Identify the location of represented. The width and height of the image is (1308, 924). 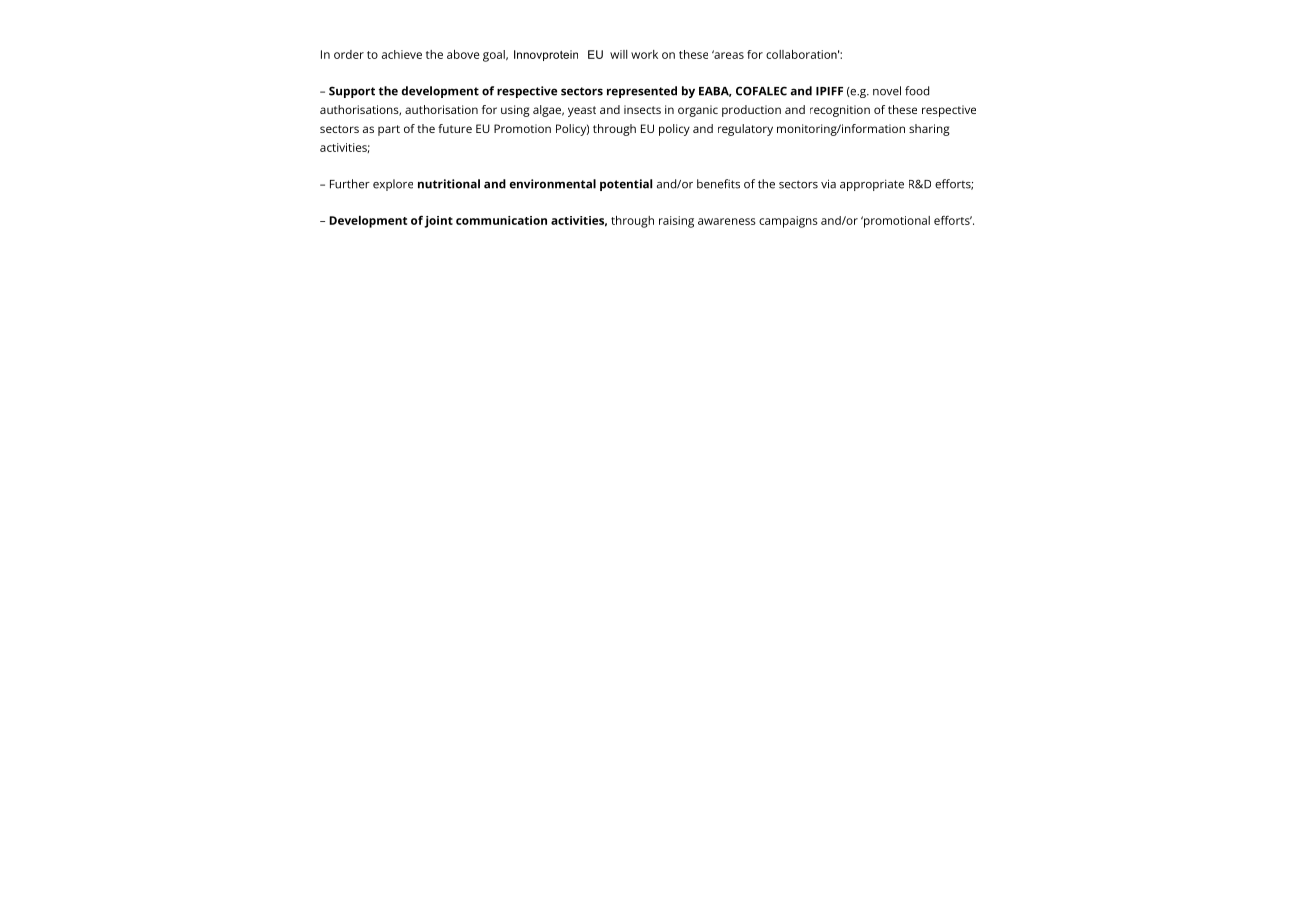
(642, 92).
